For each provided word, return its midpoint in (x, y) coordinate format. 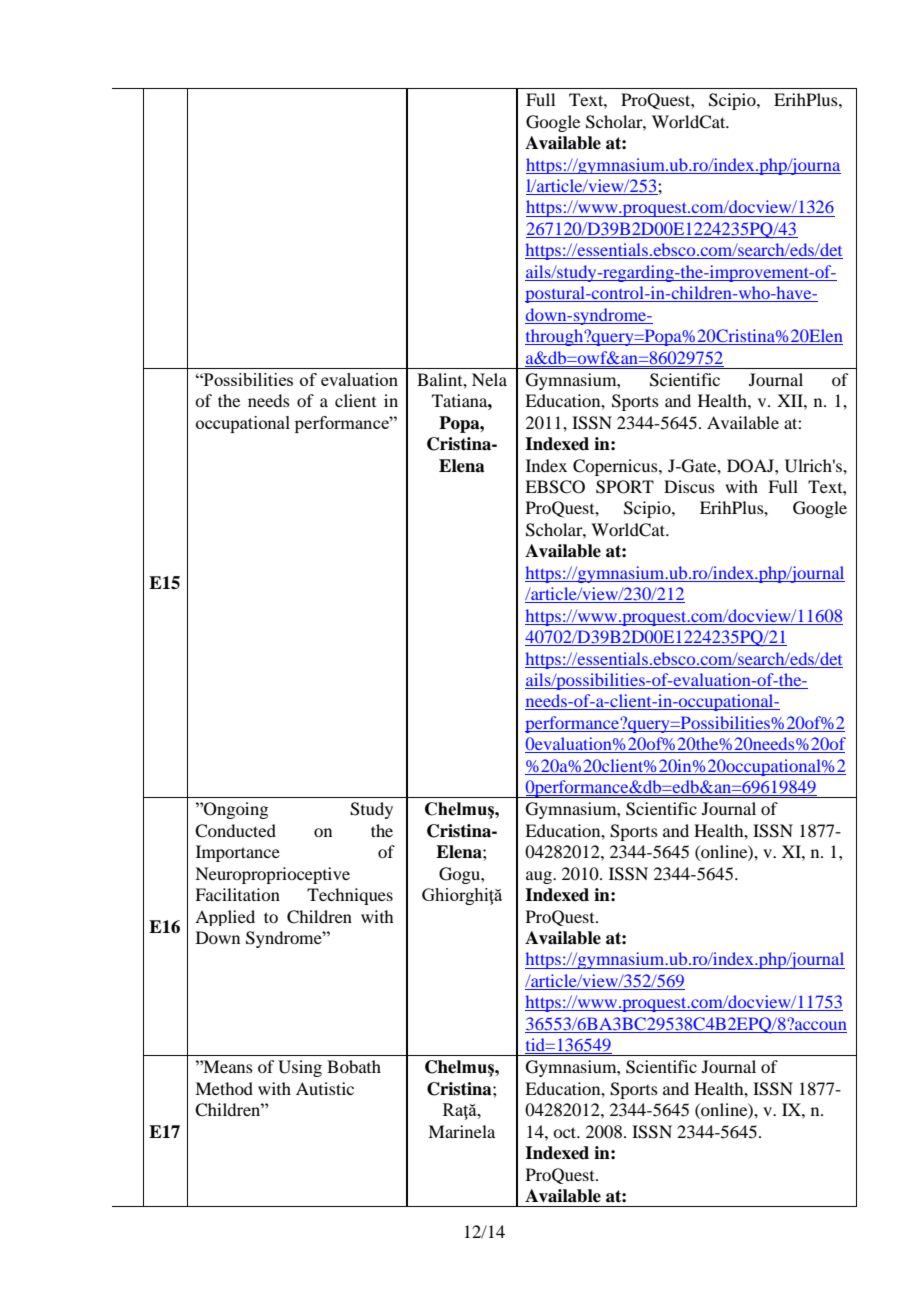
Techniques (350, 896)
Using (300, 1068)
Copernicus (616, 467)
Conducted (235, 831)
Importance (238, 853)
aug (540, 877)
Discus (689, 486)
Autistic (325, 1088)
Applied (225, 918)
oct (566, 1132)
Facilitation (237, 894)
